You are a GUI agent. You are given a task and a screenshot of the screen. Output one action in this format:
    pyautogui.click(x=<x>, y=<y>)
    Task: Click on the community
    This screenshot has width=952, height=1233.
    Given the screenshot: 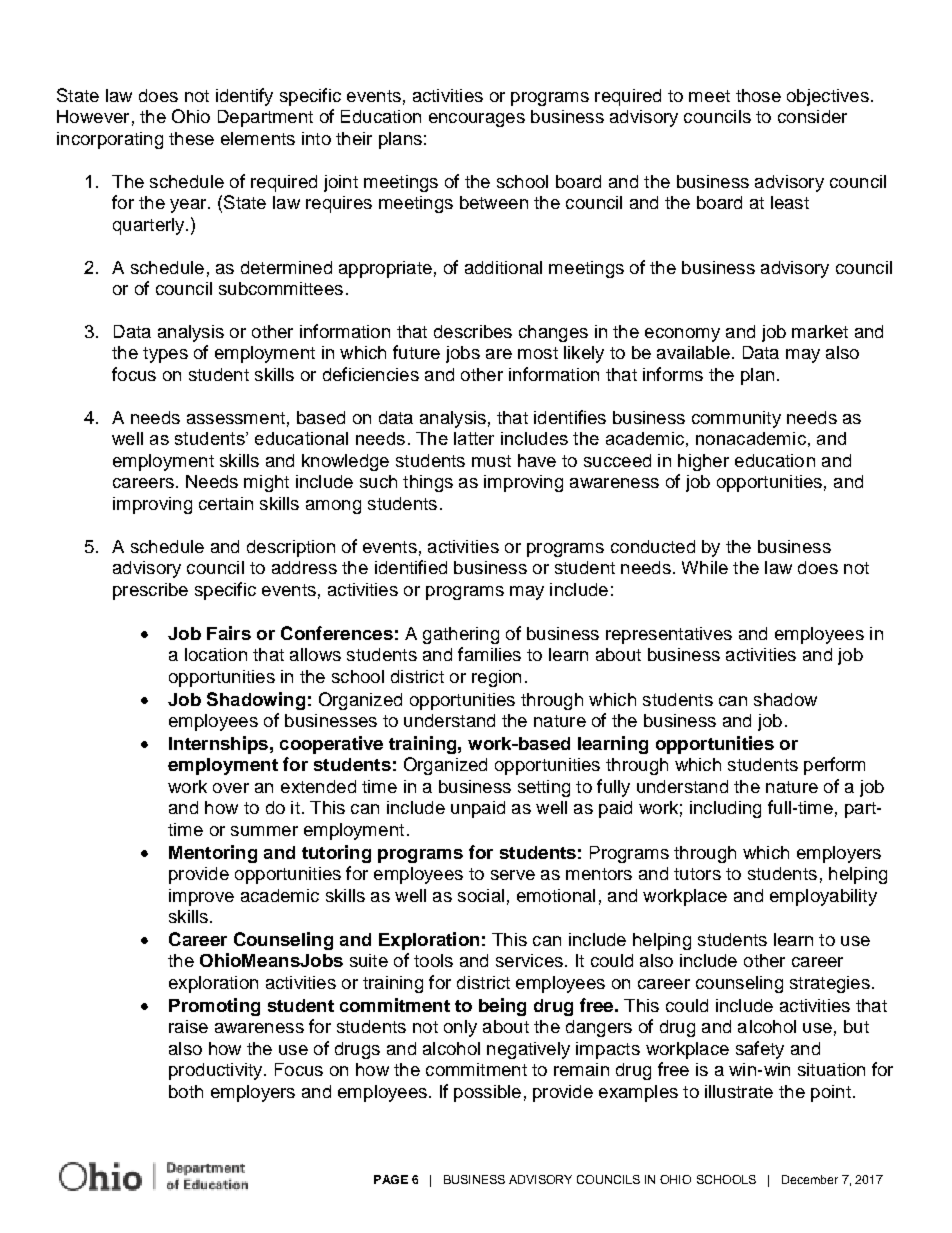 What is the action you would take?
    pyautogui.click(x=736, y=419)
